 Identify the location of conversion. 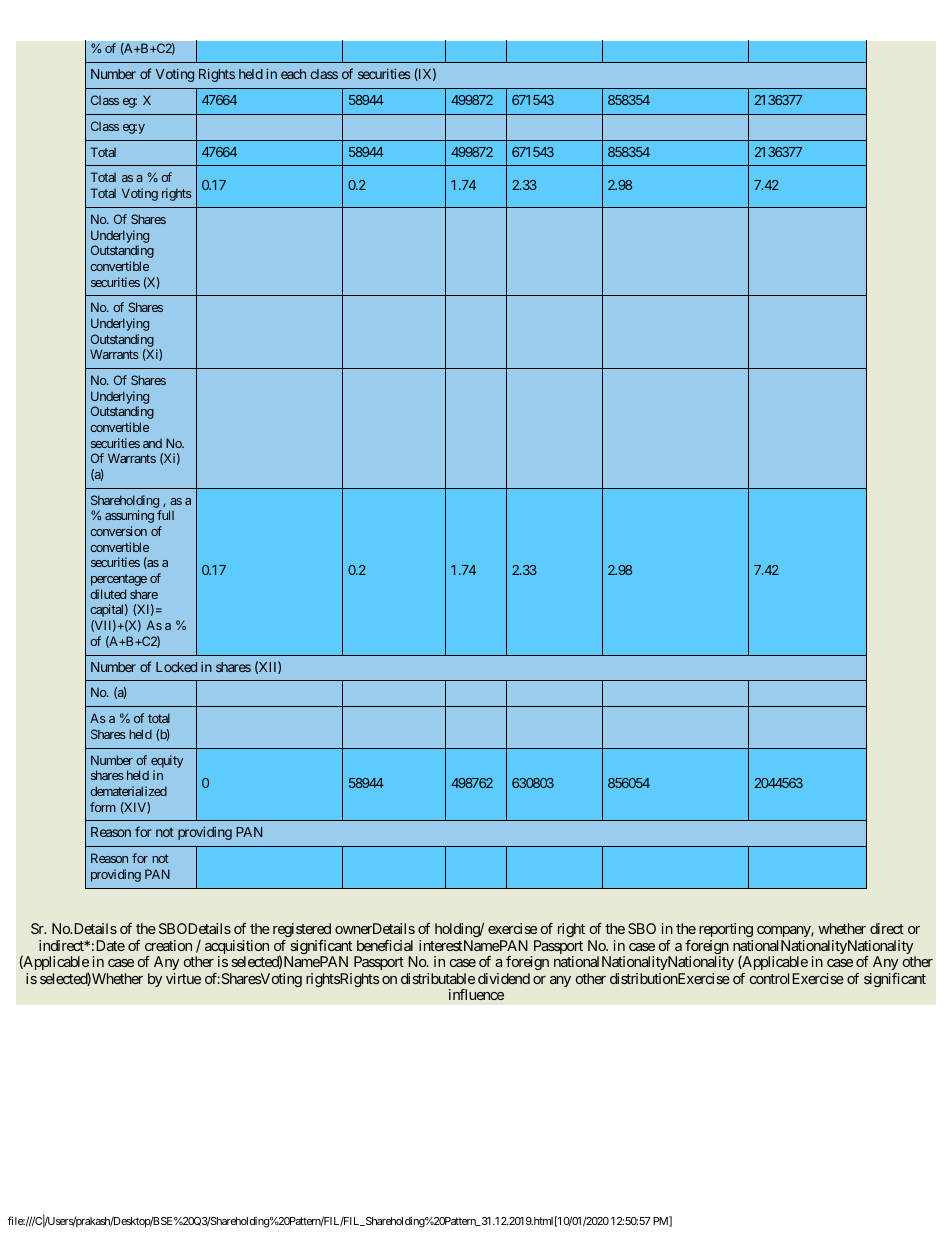
(118, 531).
